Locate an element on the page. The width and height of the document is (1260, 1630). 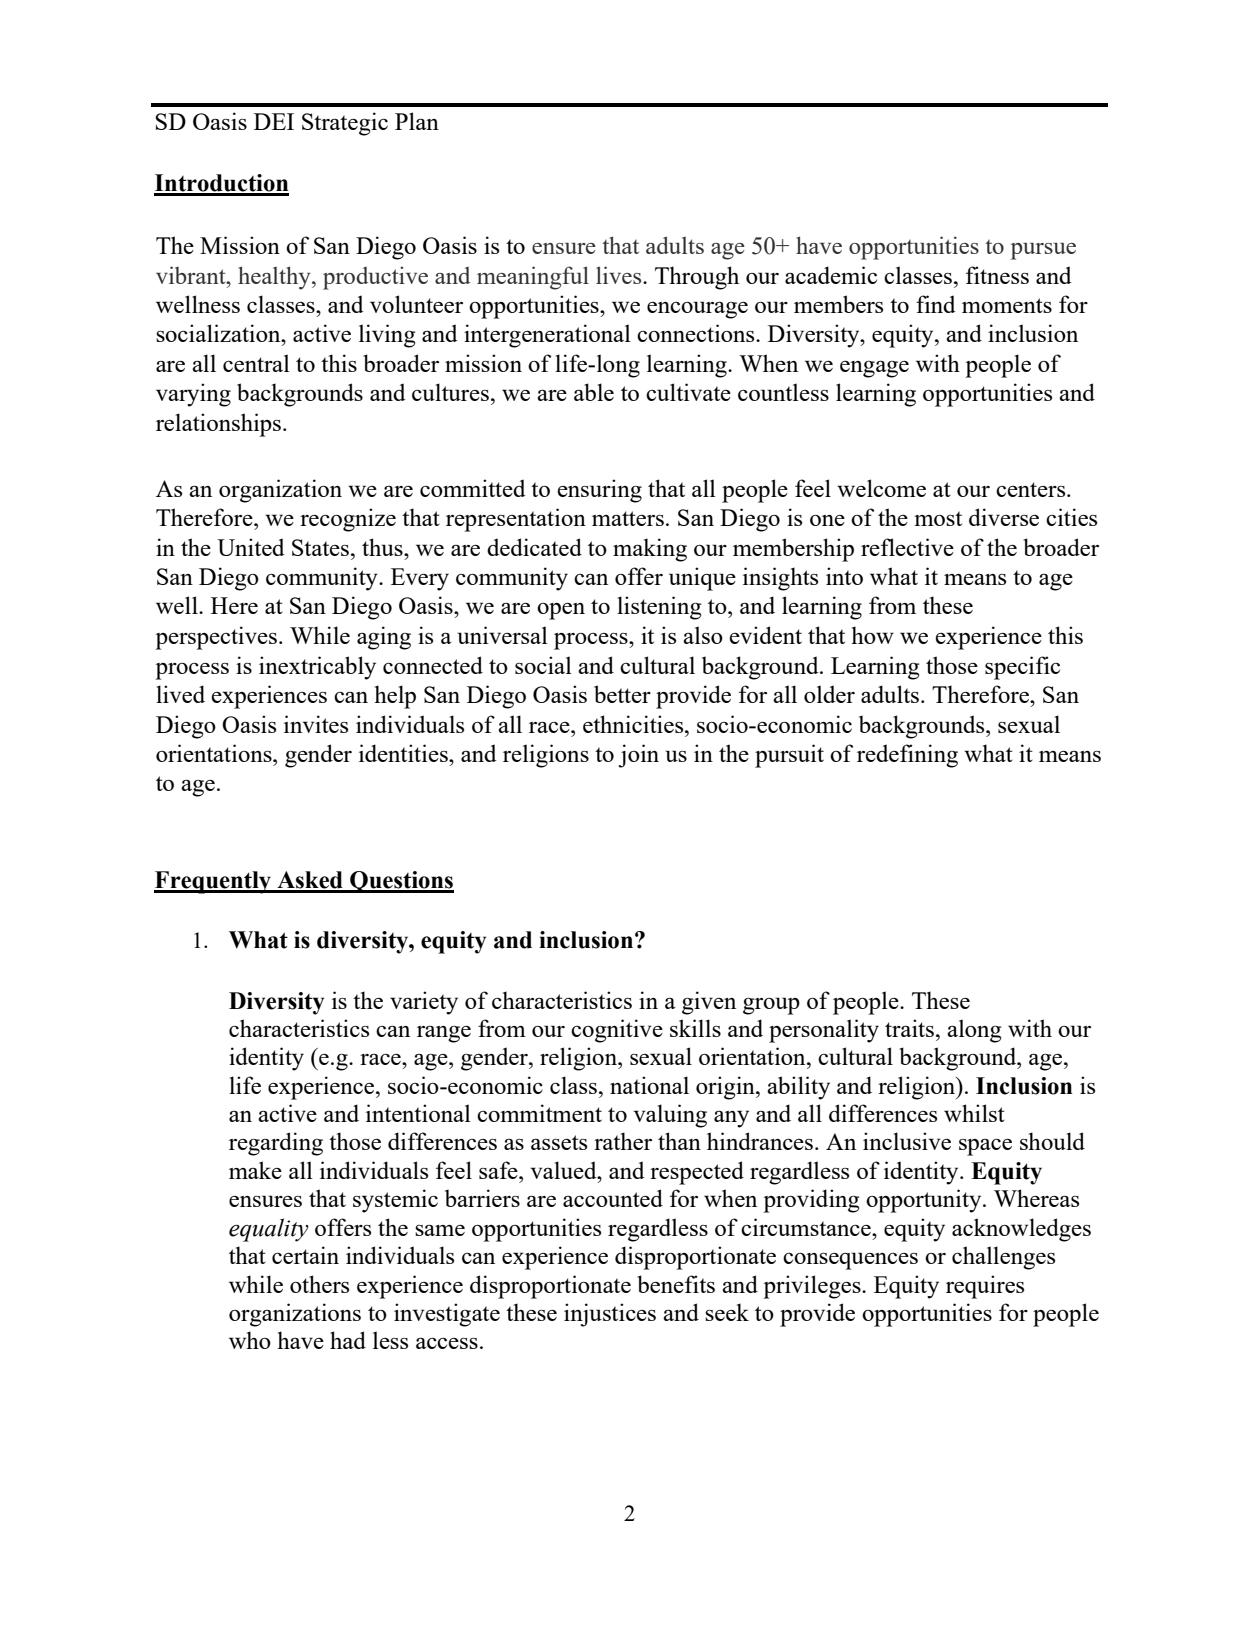
regarding is located at coordinates (276, 1144).
